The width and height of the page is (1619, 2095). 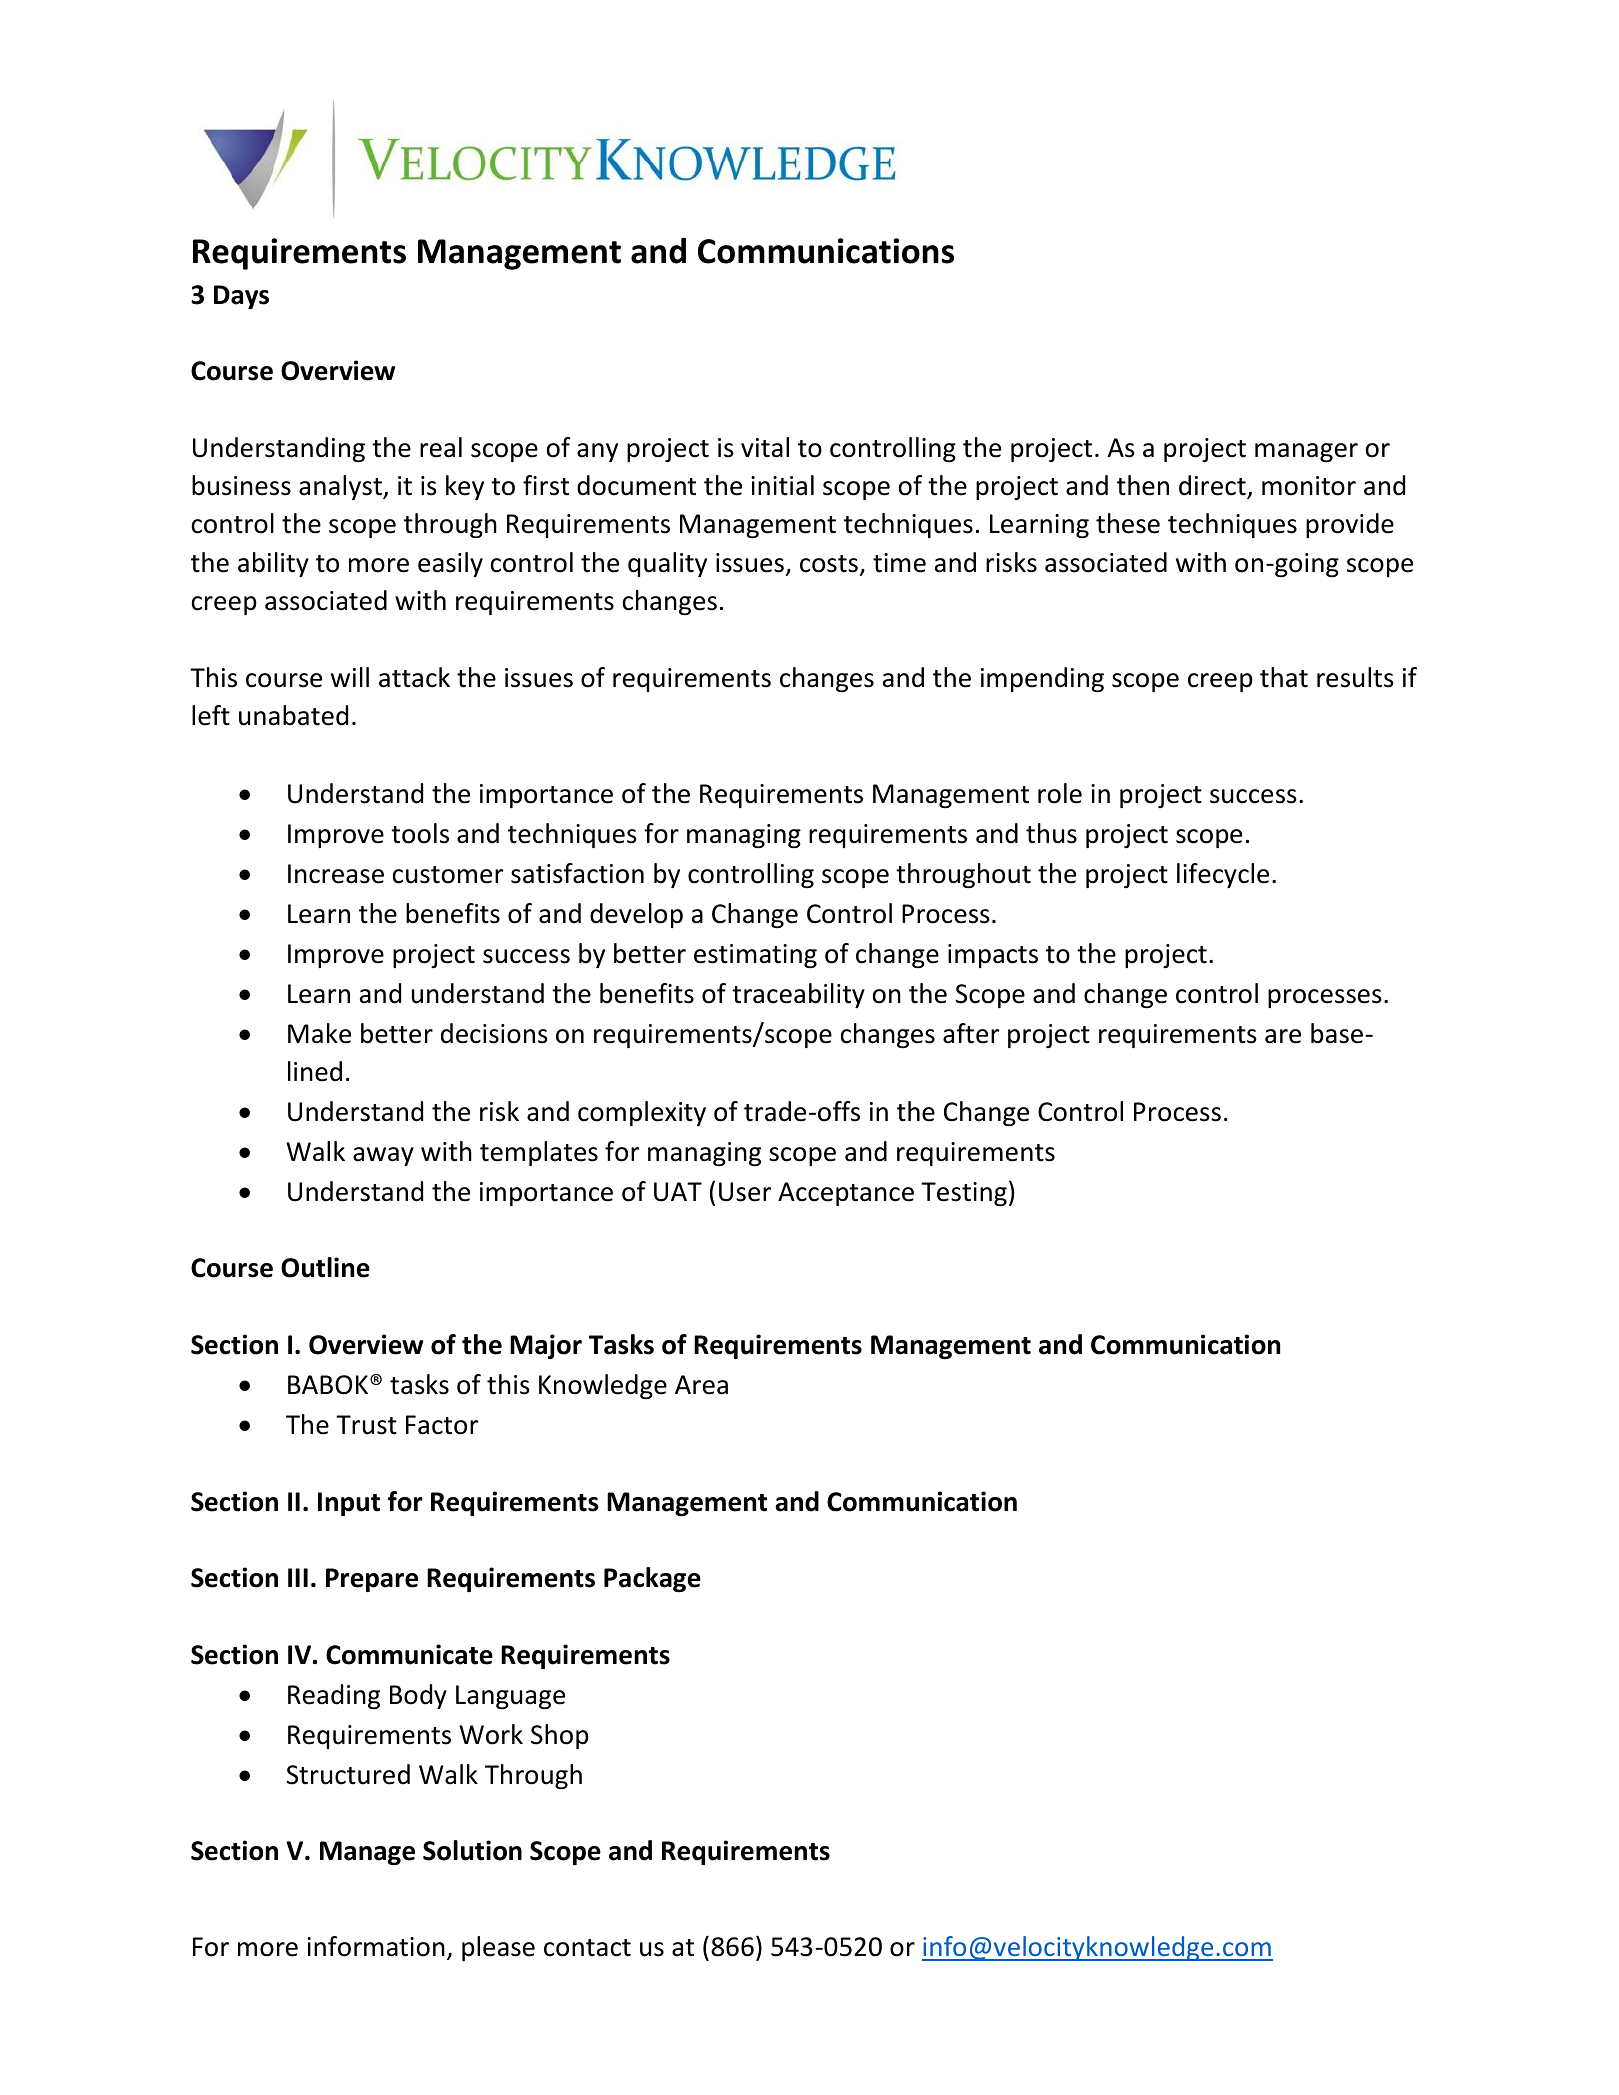 What do you see at coordinates (745, 1192) in the page?
I see `User` at bounding box center [745, 1192].
